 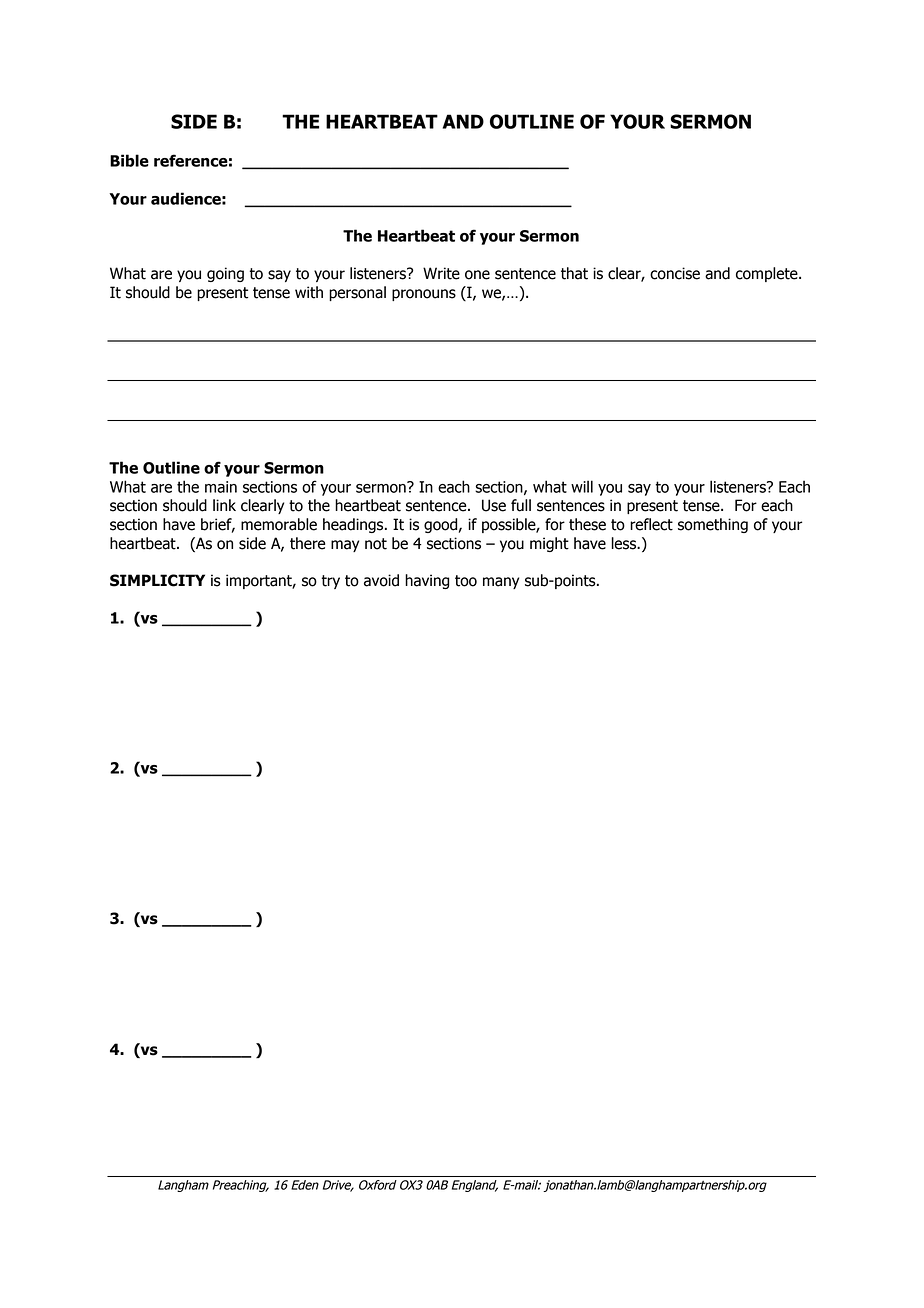 I want to click on too, so click(x=466, y=581).
